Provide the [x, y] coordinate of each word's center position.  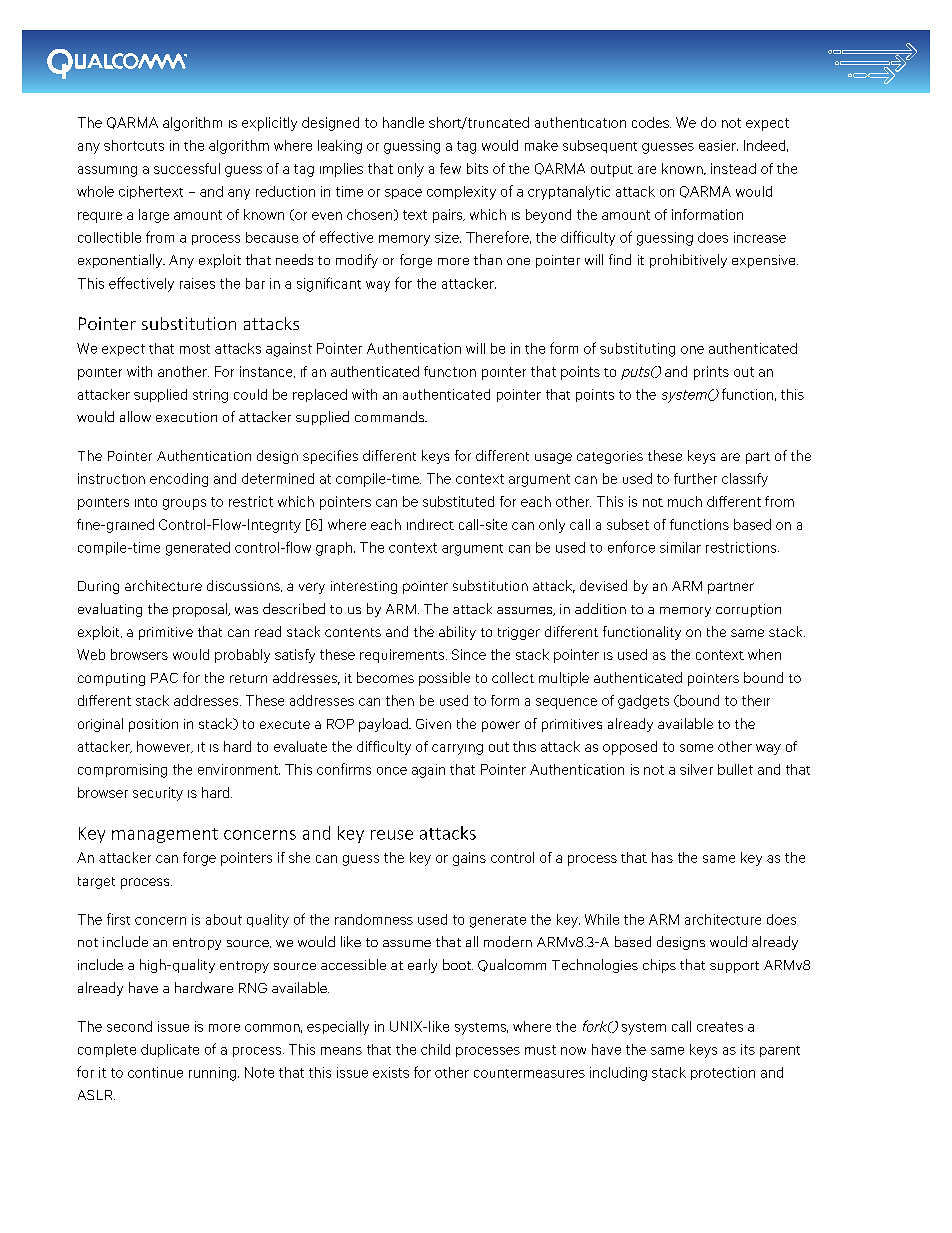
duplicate [170, 1050]
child [435, 1049]
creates [720, 1027]
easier [718, 145]
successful [187, 168]
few [450, 168]
